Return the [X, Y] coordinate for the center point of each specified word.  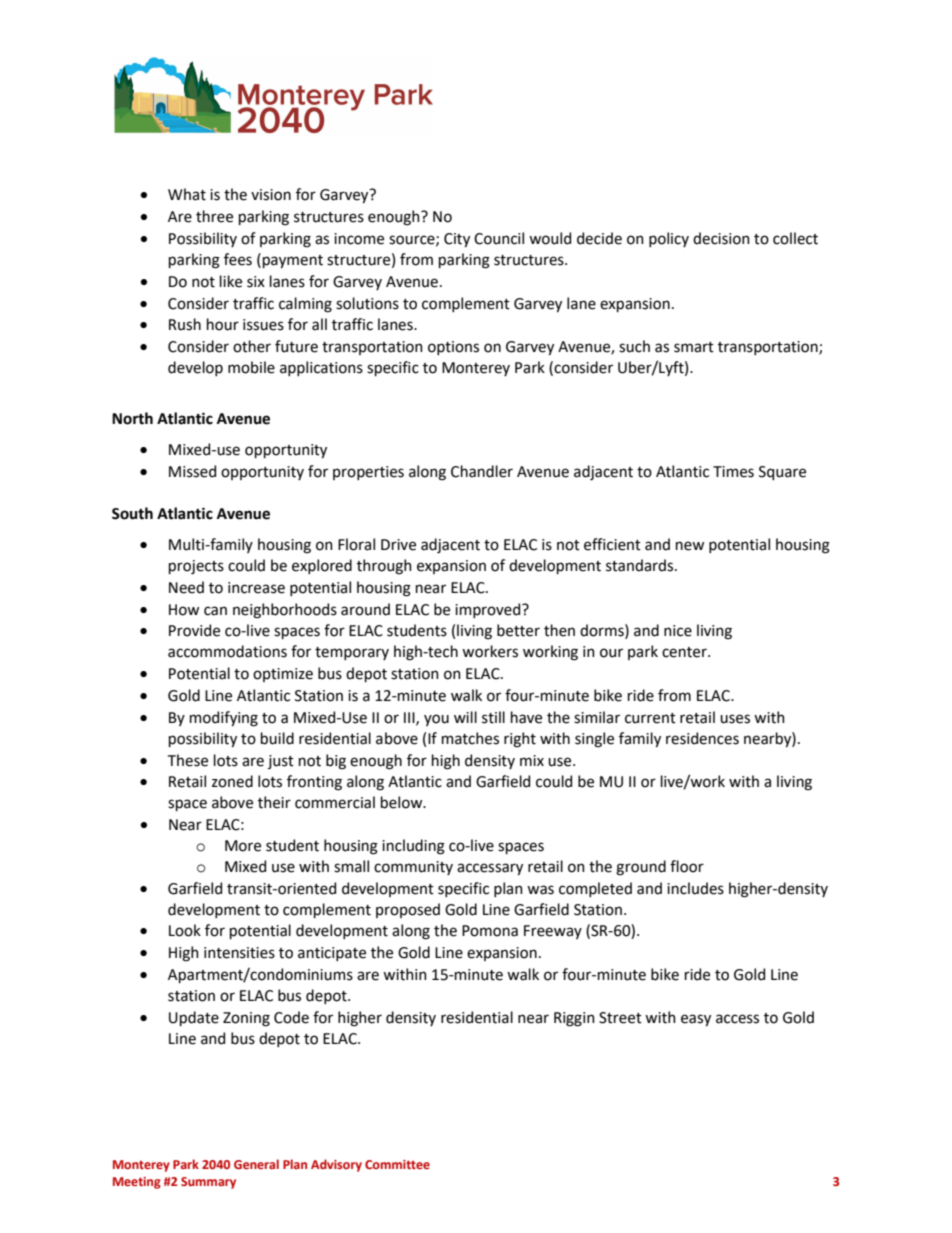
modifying [224, 719]
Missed [192, 471]
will [465, 717]
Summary [208, 1183]
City [457, 240]
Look [185, 930]
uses [735, 719]
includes [695, 888]
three [214, 216]
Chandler [482, 471]
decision [721, 238]
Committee [397, 1164]
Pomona [490, 931]
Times [733, 472]
